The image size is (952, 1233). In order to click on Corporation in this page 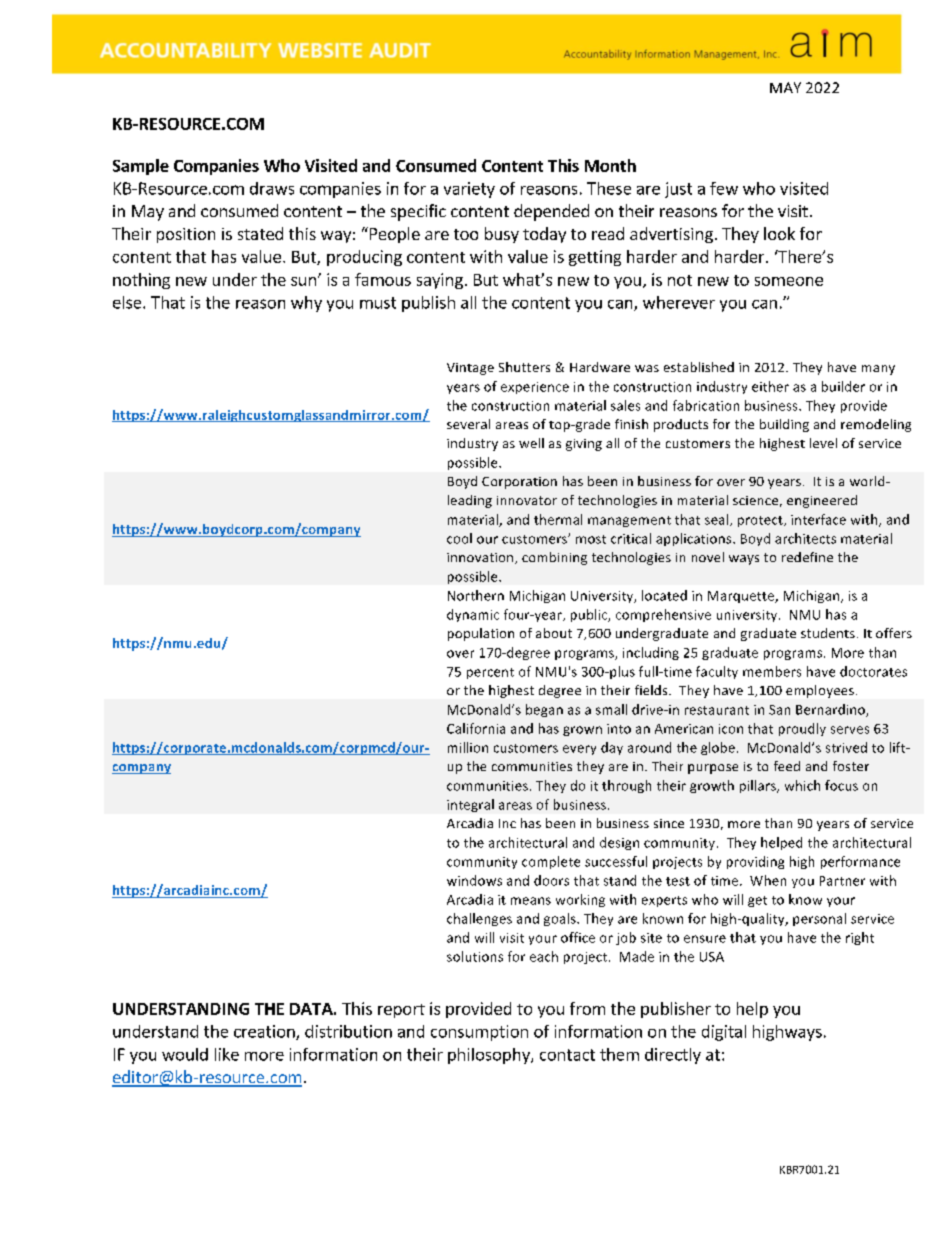, I will do `click(519, 483)`.
